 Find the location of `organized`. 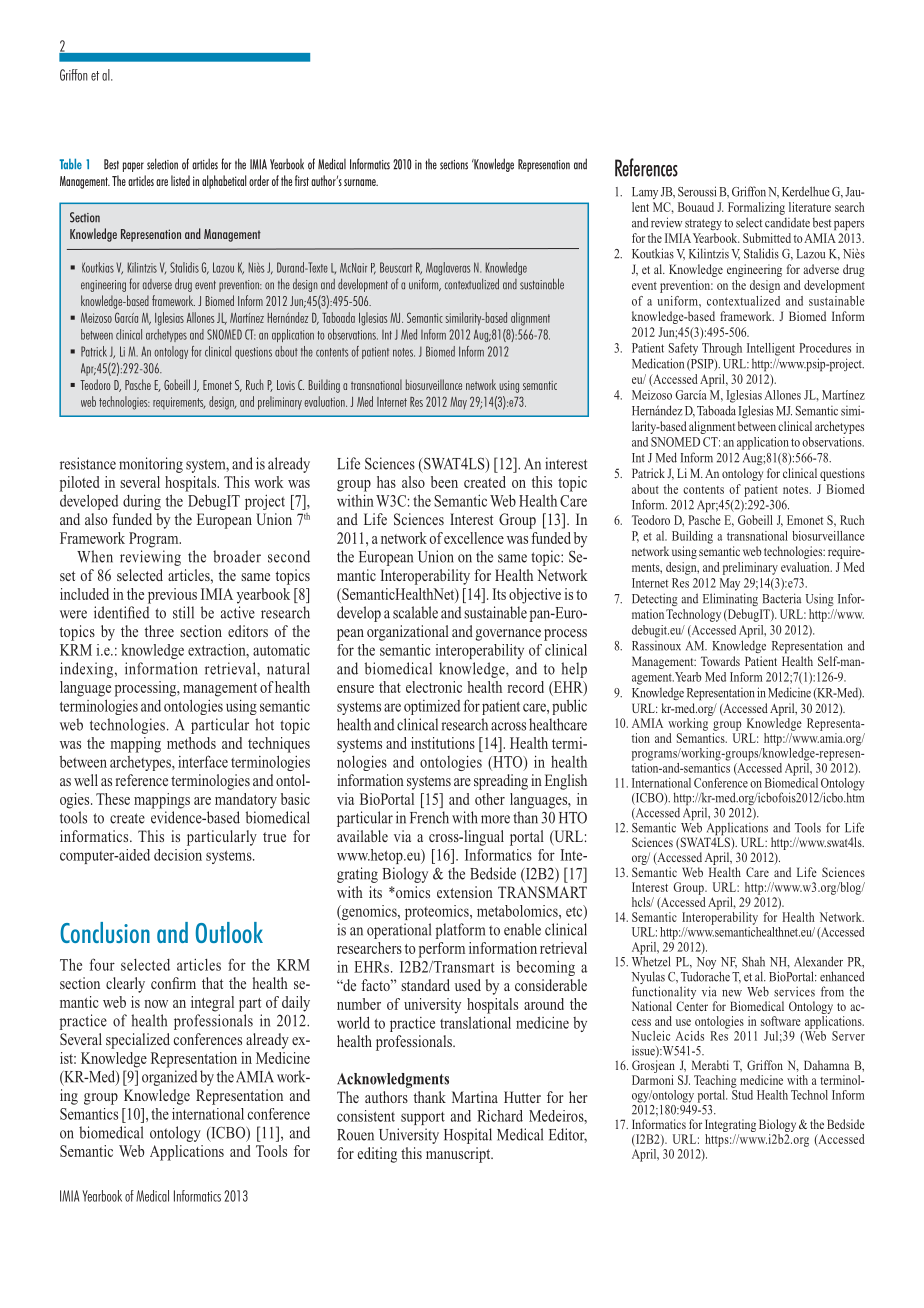

organized is located at coordinates (169, 1078).
